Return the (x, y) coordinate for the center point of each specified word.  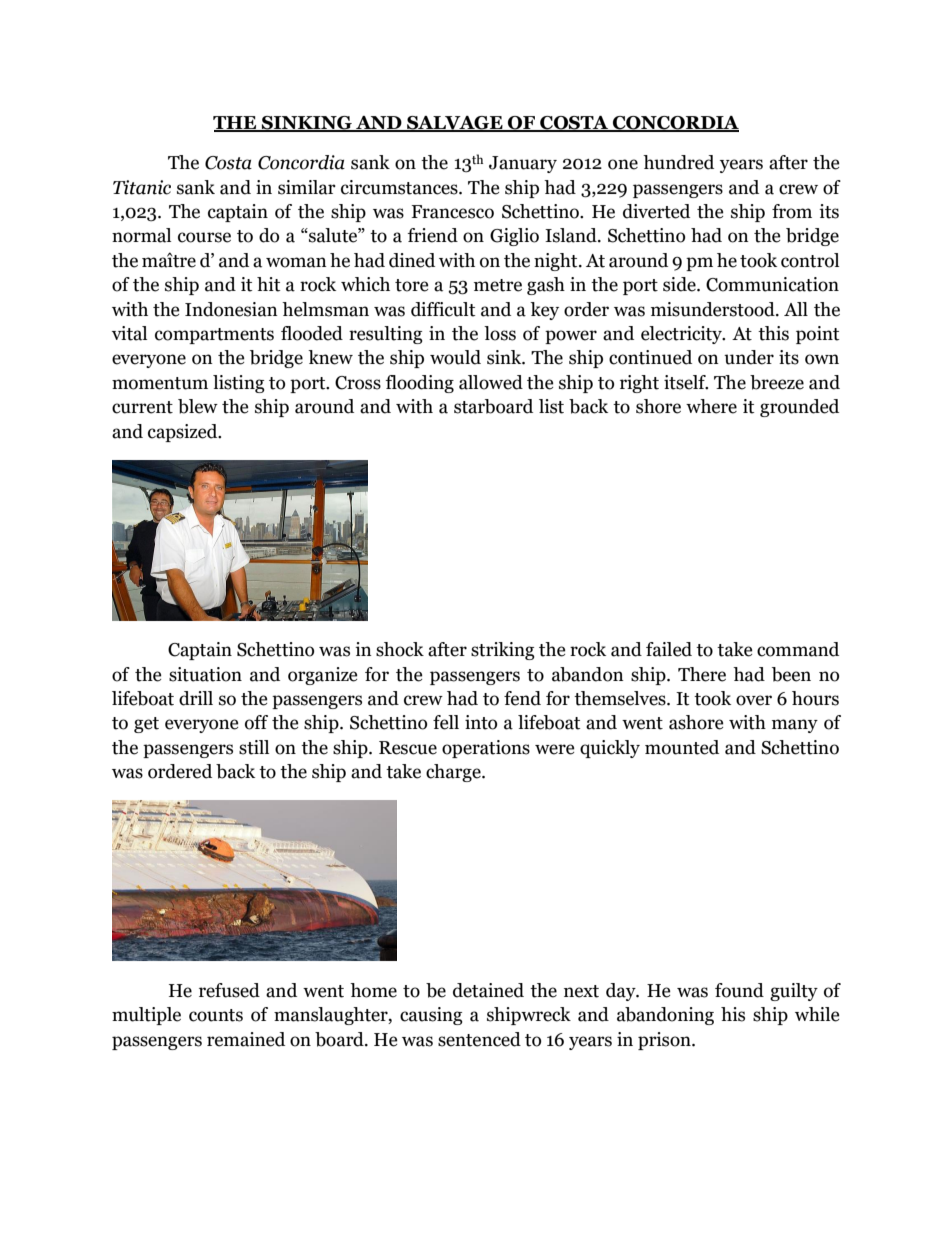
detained (488, 990)
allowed (491, 382)
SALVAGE (455, 124)
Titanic (142, 187)
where (711, 406)
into (481, 722)
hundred (678, 162)
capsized (184, 433)
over (754, 700)
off (256, 722)
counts (216, 1015)
